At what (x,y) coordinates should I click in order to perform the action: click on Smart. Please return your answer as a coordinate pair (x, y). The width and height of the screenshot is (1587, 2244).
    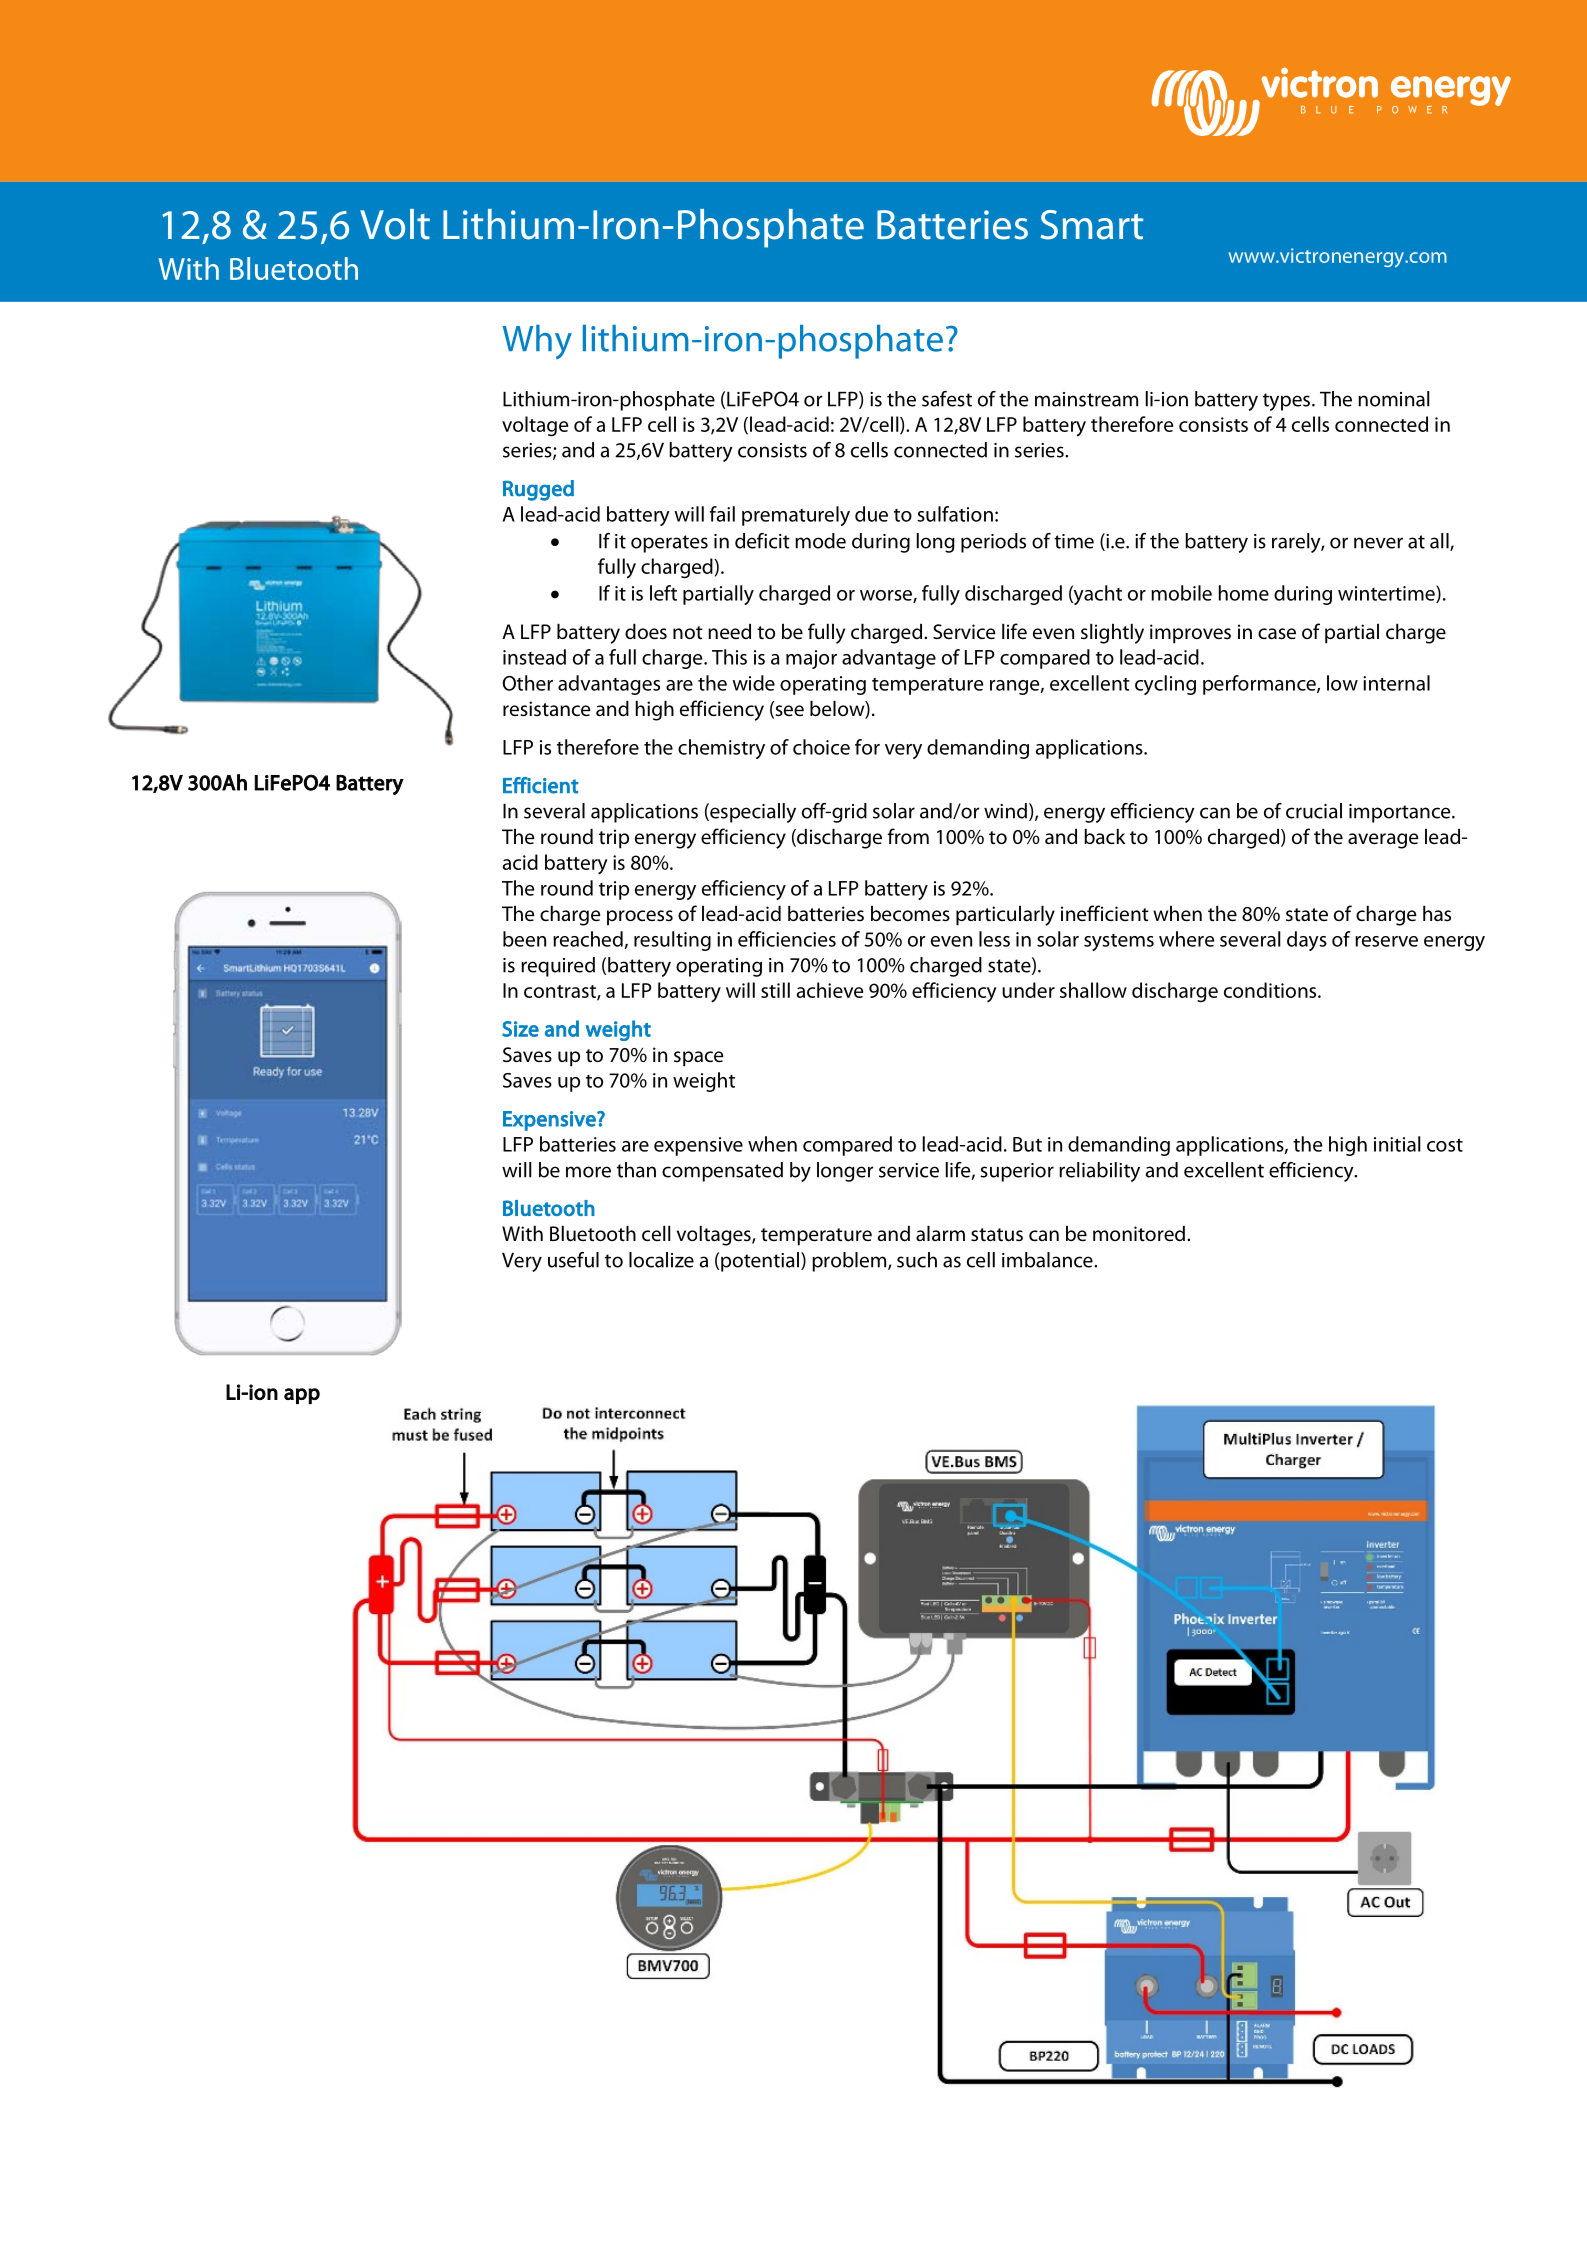
    Looking at the image, I should click on (1092, 225).
